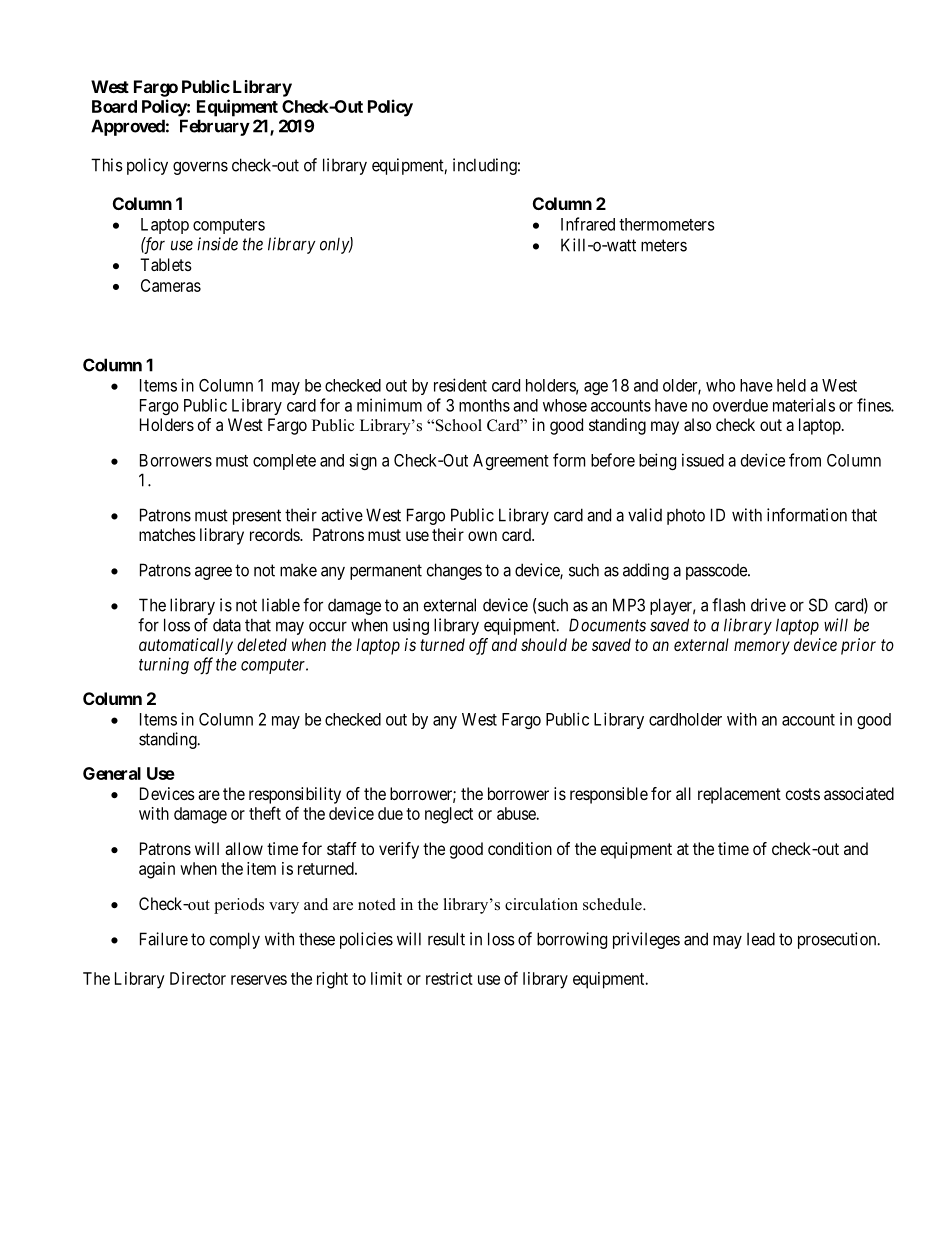 This screenshot has height=1233, width=952. What do you see at coordinates (171, 285) in the screenshot?
I see `Cameras` at bounding box center [171, 285].
